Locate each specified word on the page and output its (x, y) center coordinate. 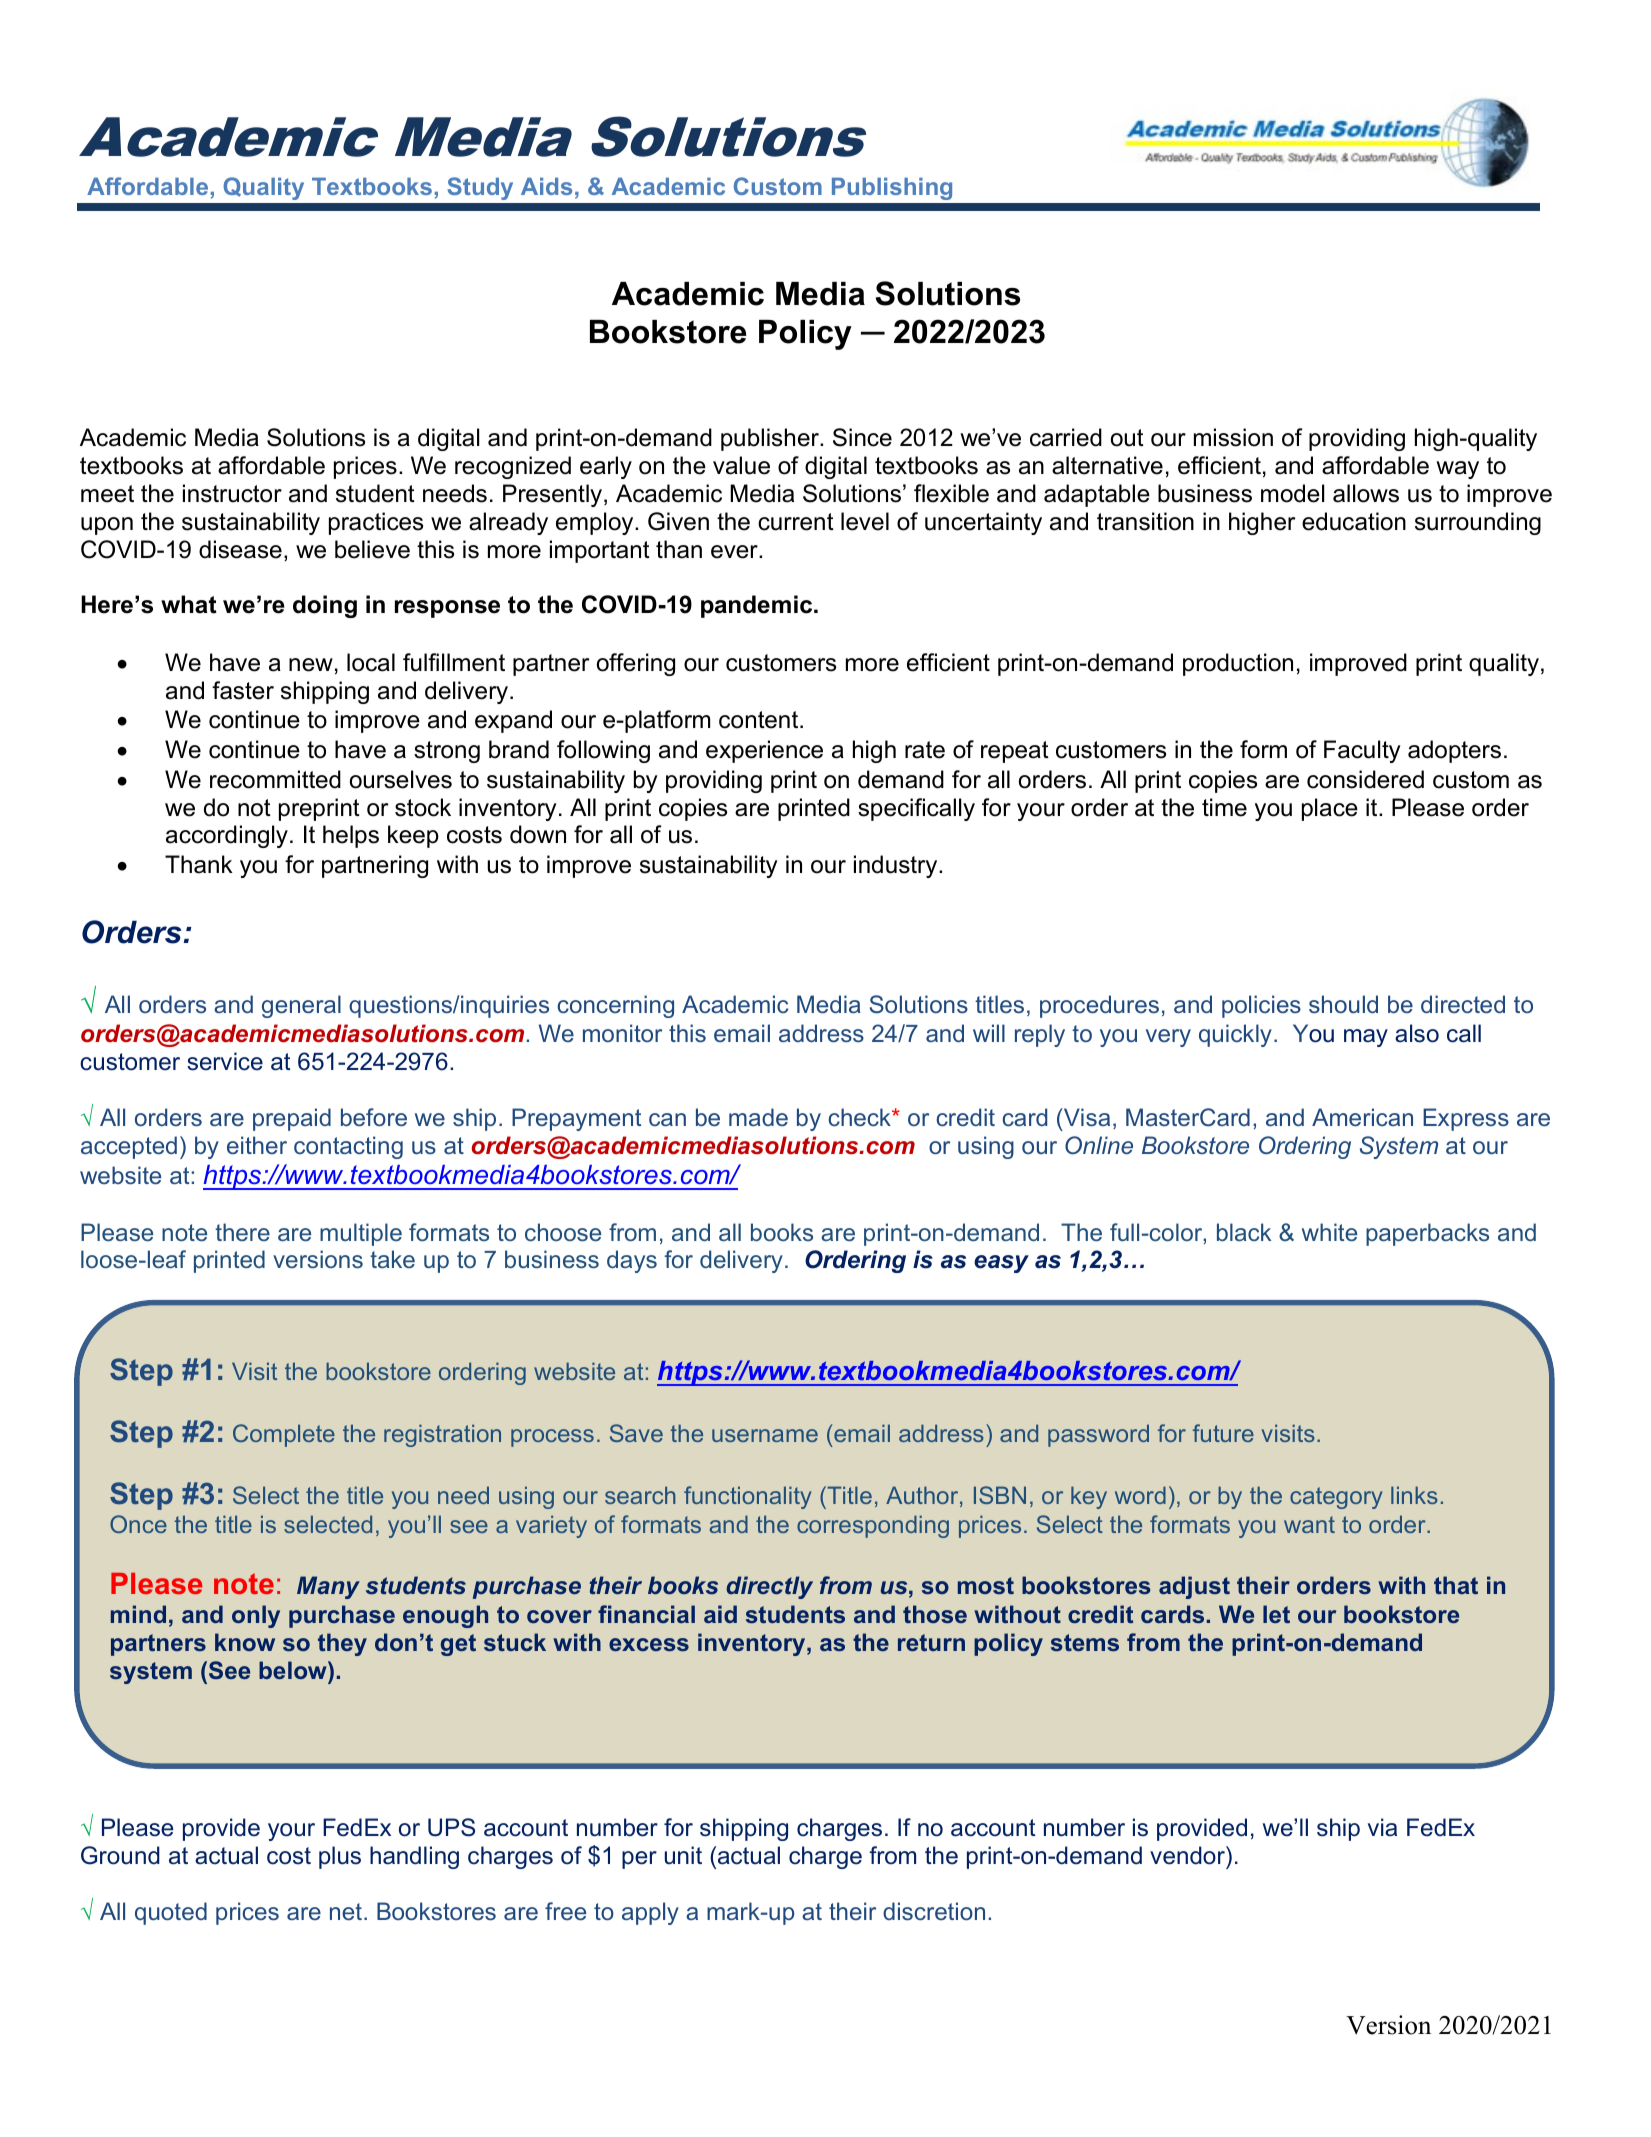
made (758, 1117)
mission (1233, 437)
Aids (546, 186)
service (225, 1061)
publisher (771, 439)
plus (340, 1857)
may (1366, 1038)
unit (683, 1855)
